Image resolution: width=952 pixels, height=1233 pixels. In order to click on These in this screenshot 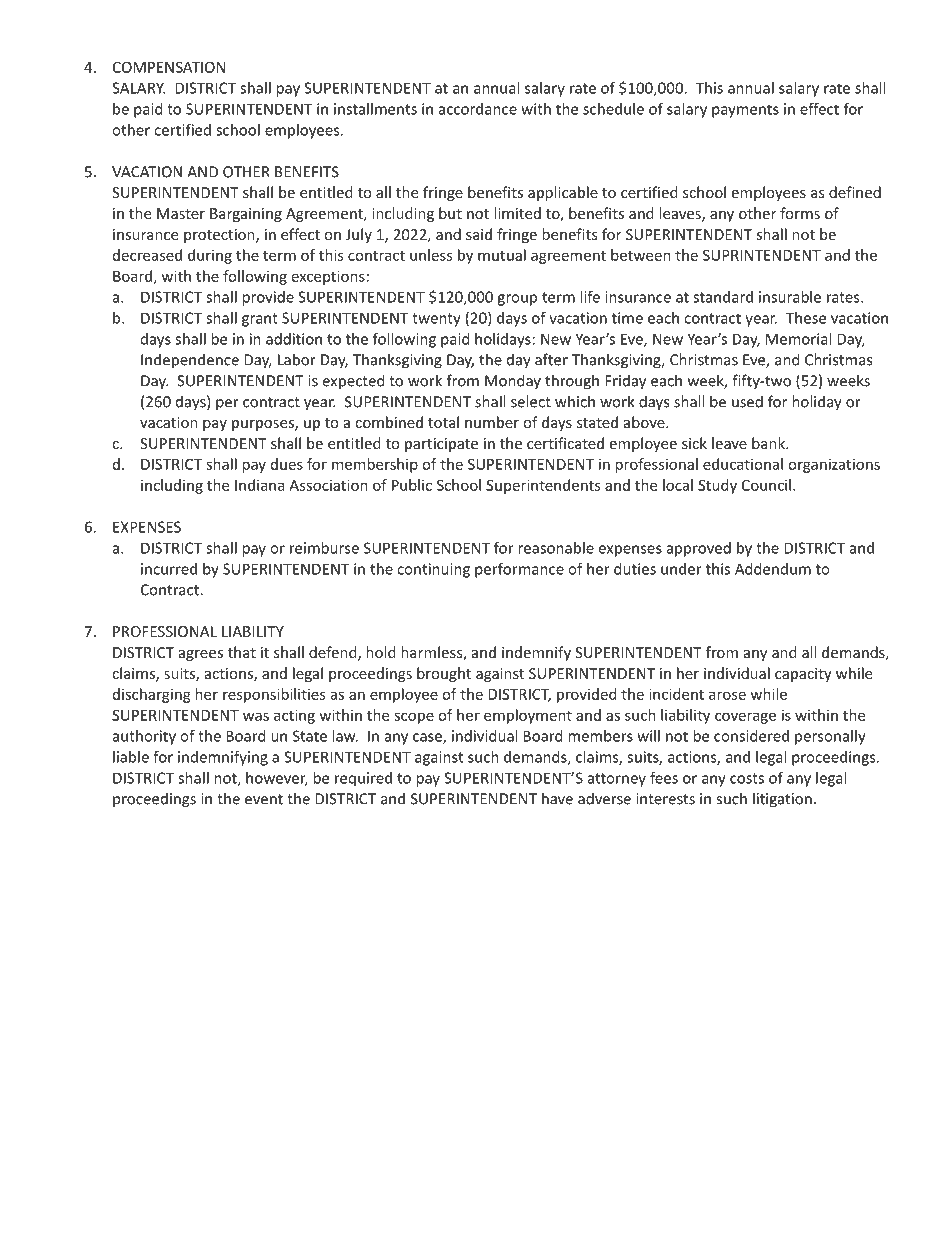, I will do `click(806, 318)`.
